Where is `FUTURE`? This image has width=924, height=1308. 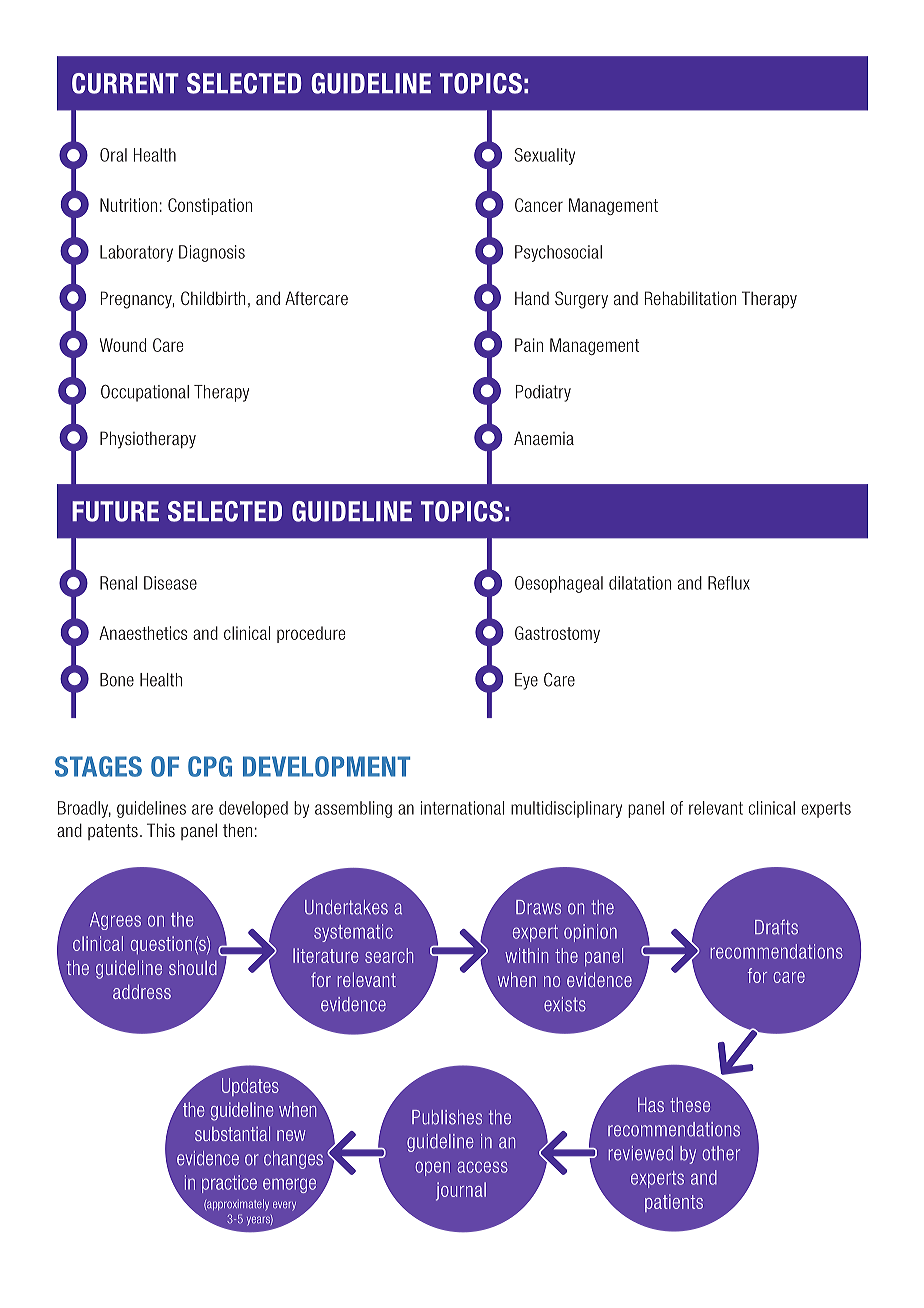
FUTURE is located at coordinates (115, 511).
